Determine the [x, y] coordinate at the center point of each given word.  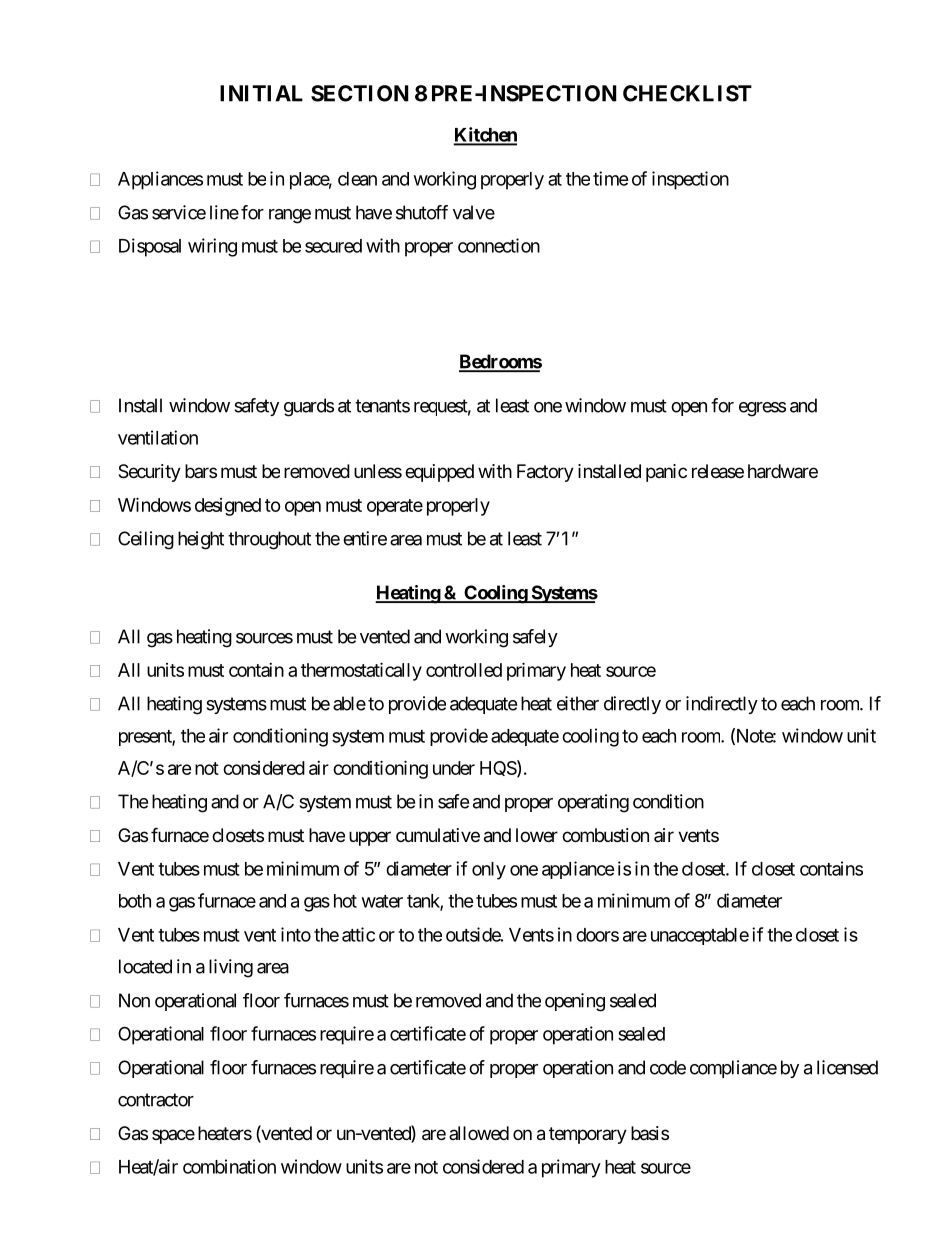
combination [229, 1166]
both [135, 901]
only [489, 871]
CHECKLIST [687, 93]
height [201, 540]
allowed [479, 1133]
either [578, 703]
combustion [605, 835]
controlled [464, 670]
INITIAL [261, 93]
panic [666, 473]
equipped [439, 473]
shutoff [422, 212]
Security [149, 473]
